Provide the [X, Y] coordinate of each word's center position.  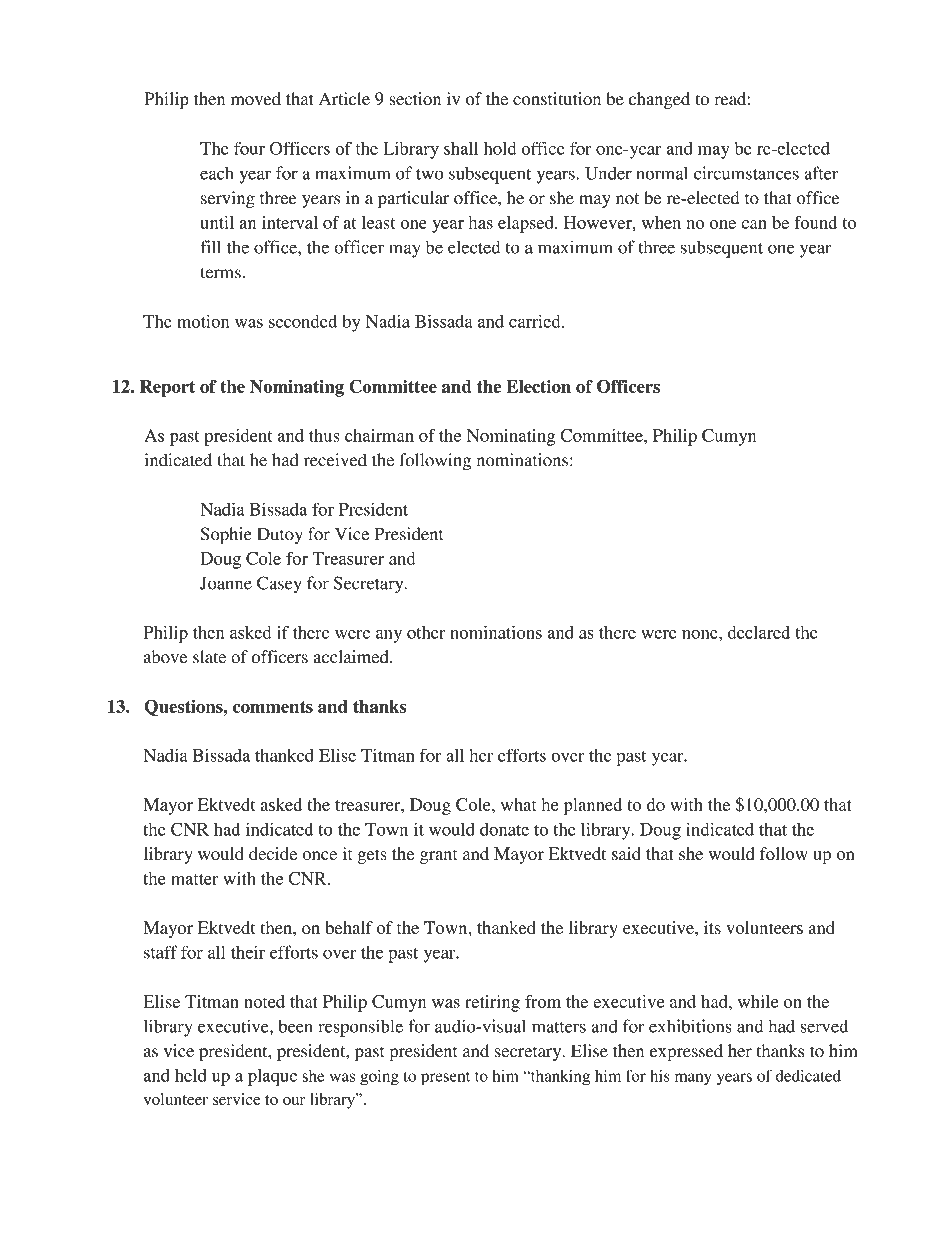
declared [759, 632]
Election [538, 386]
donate [504, 829]
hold [500, 148]
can [754, 224]
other [426, 632]
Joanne [226, 583]
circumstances [746, 173]
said [626, 853]
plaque [272, 1077]
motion [203, 321]
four [249, 148]
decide [273, 853]
